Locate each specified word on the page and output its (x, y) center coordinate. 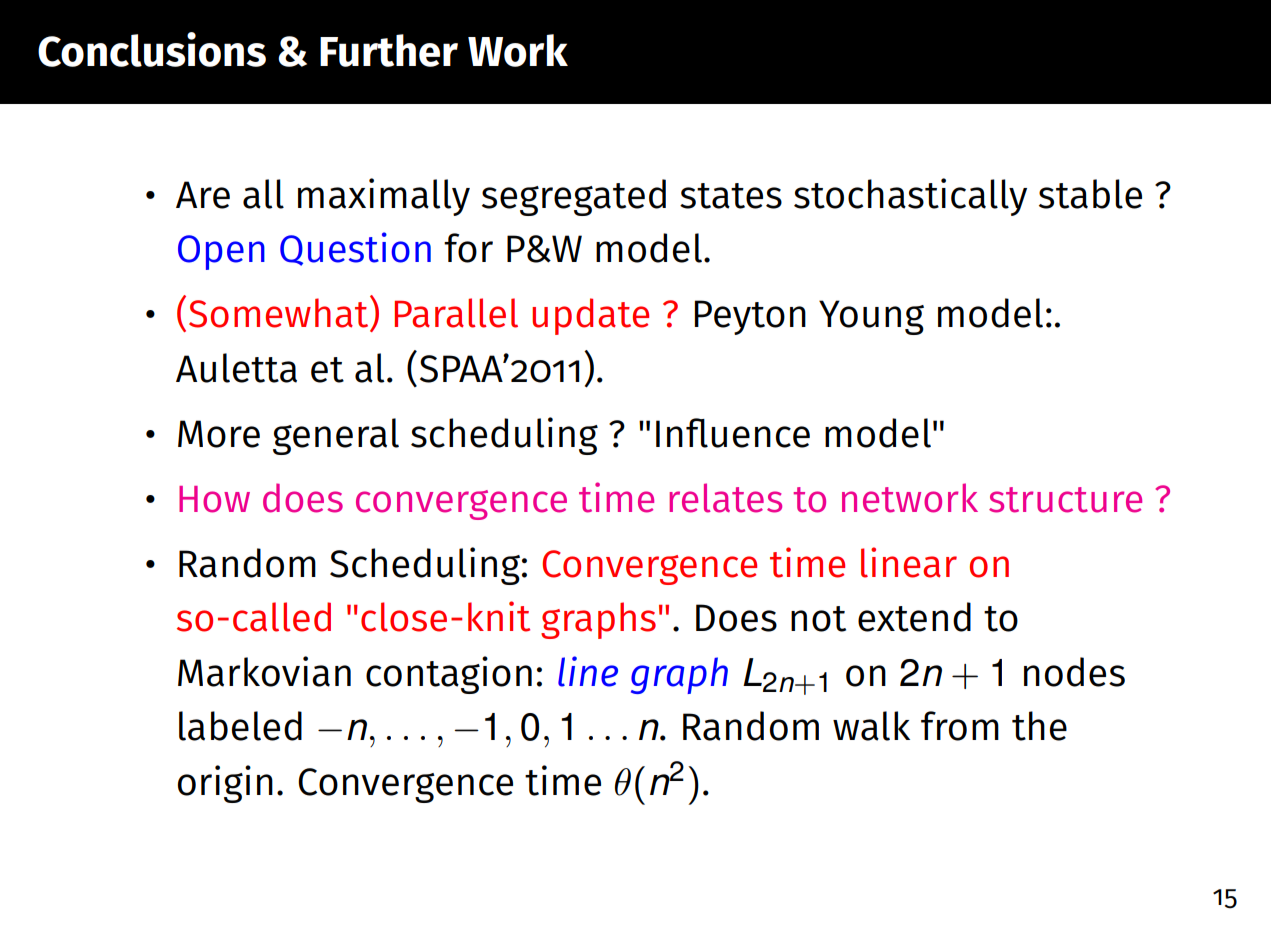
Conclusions (152, 49)
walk (871, 726)
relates (725, 498)
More (219, 434)
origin (225, 784)
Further (389, 50)
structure (1065, 500)
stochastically (910, 197)
